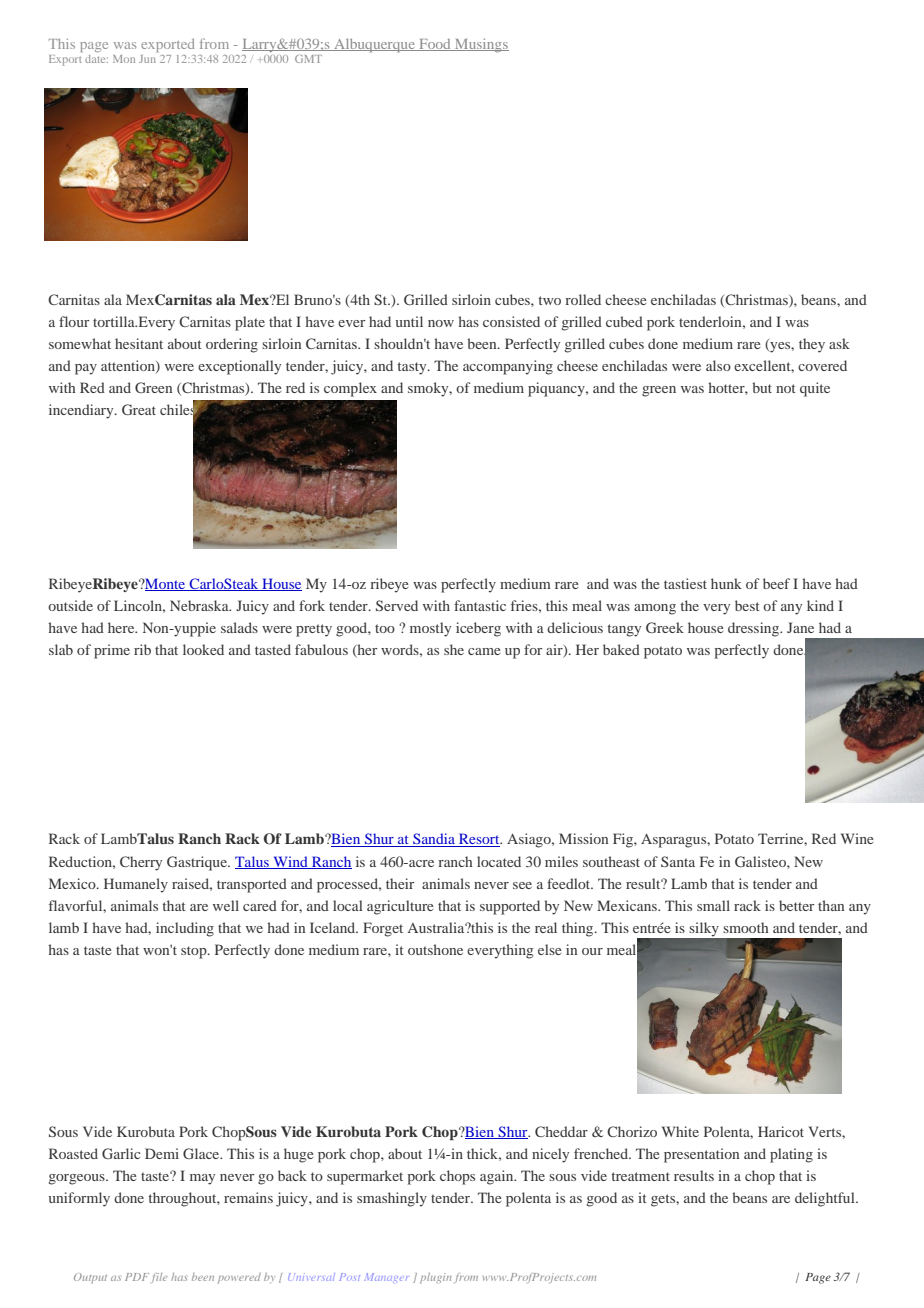  I want to click on file, so click(159, 1278).
